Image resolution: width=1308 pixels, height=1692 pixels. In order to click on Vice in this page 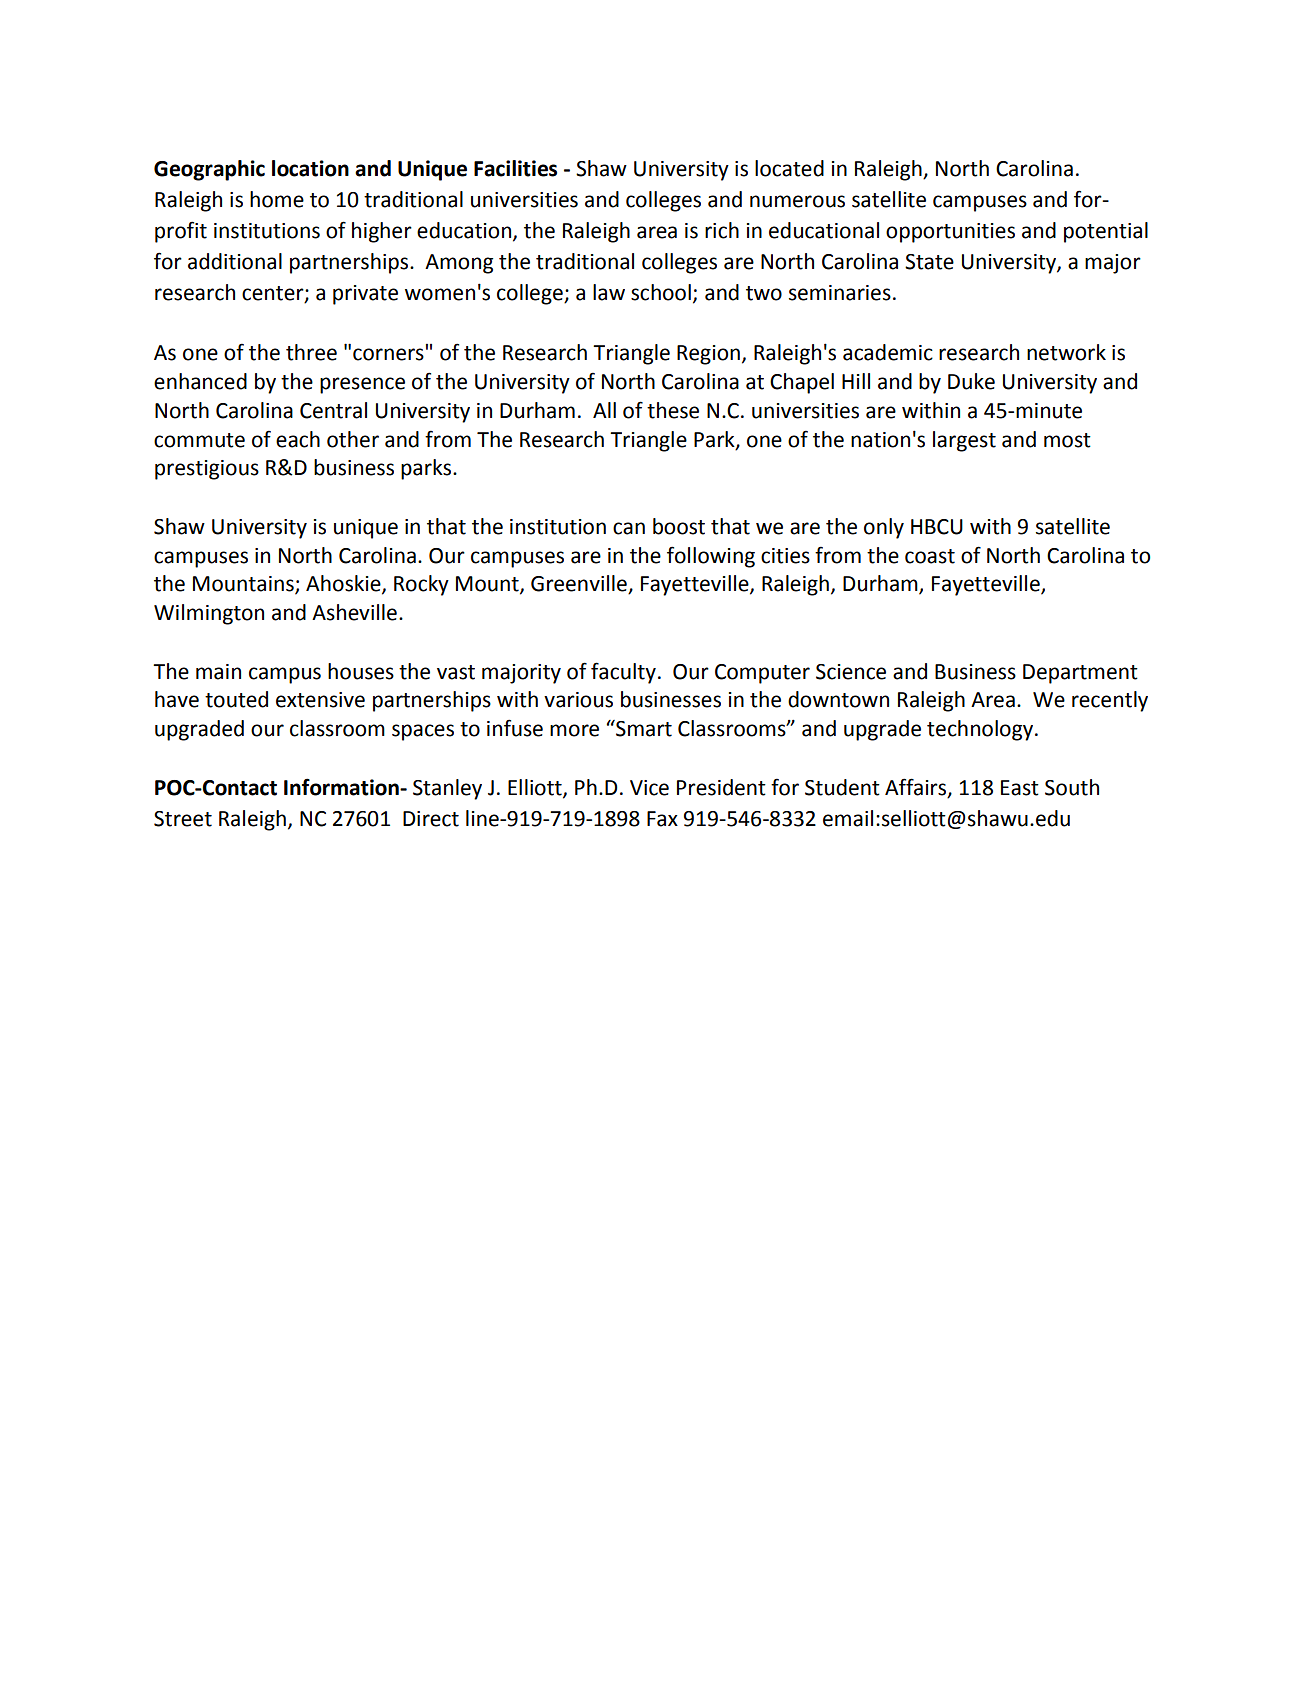, I will do `click(649, 788)`.
